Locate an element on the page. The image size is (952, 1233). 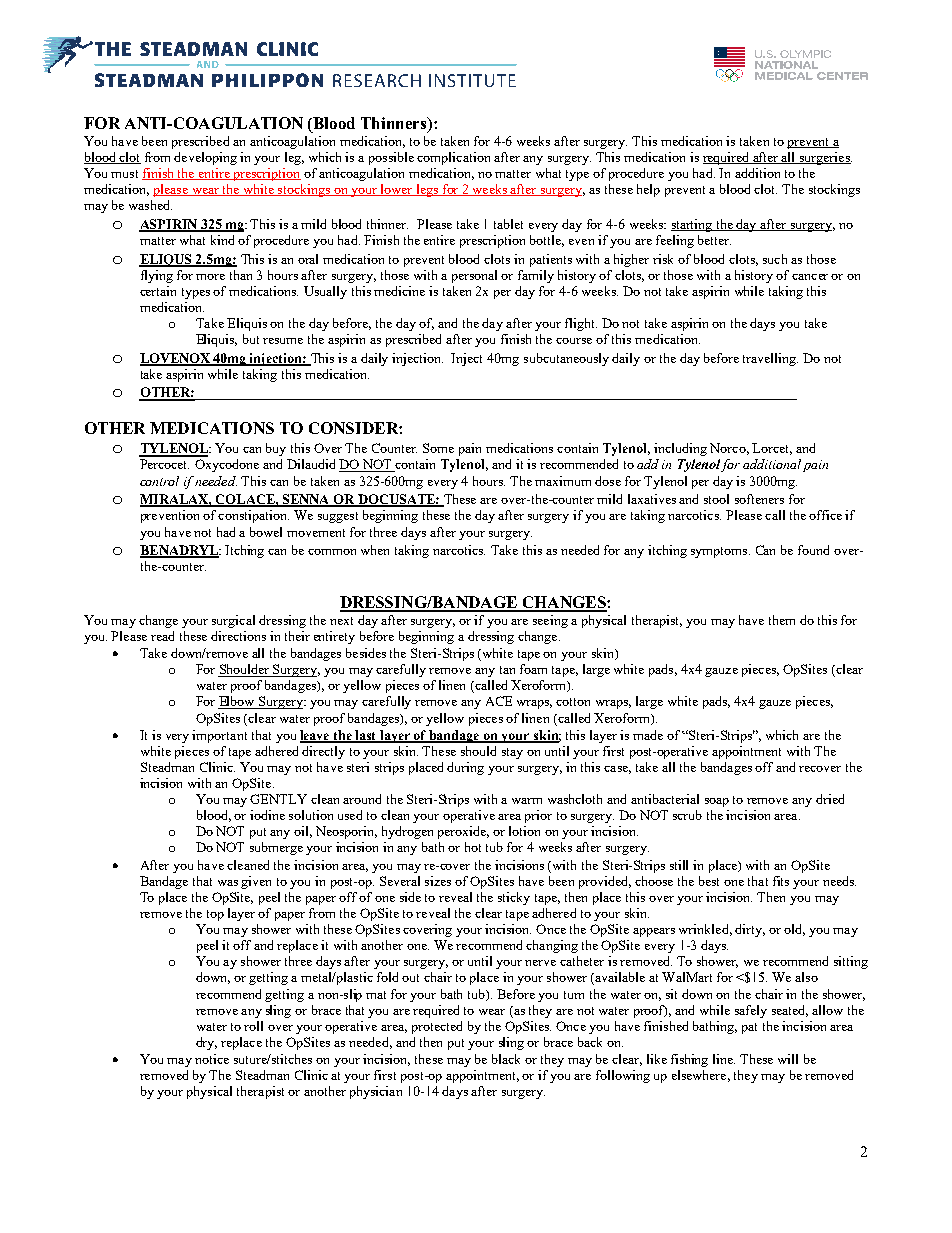
developing is located at coordinates (205, 158).
